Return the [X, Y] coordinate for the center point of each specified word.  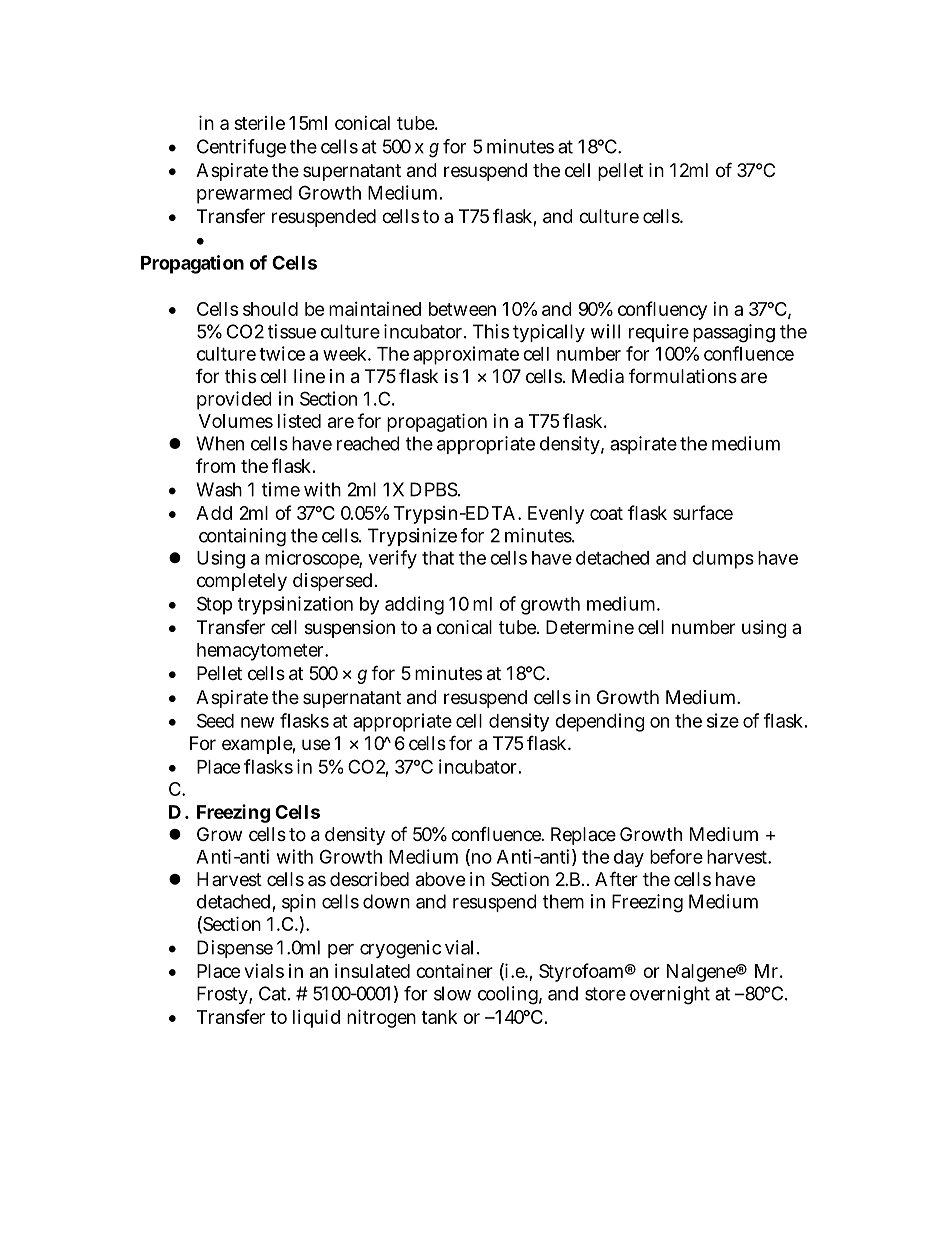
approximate [466, 355]
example [259, 745]
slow [452, 993]
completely [242, 582]
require [659, 333]
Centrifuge [241, 148]
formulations [683, 376]
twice [282, 353]
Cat [274, 993]
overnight [670, 995]
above [440, 879]
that [438, 558]
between [462, 309]
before [676, 856]
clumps [723, 560]
